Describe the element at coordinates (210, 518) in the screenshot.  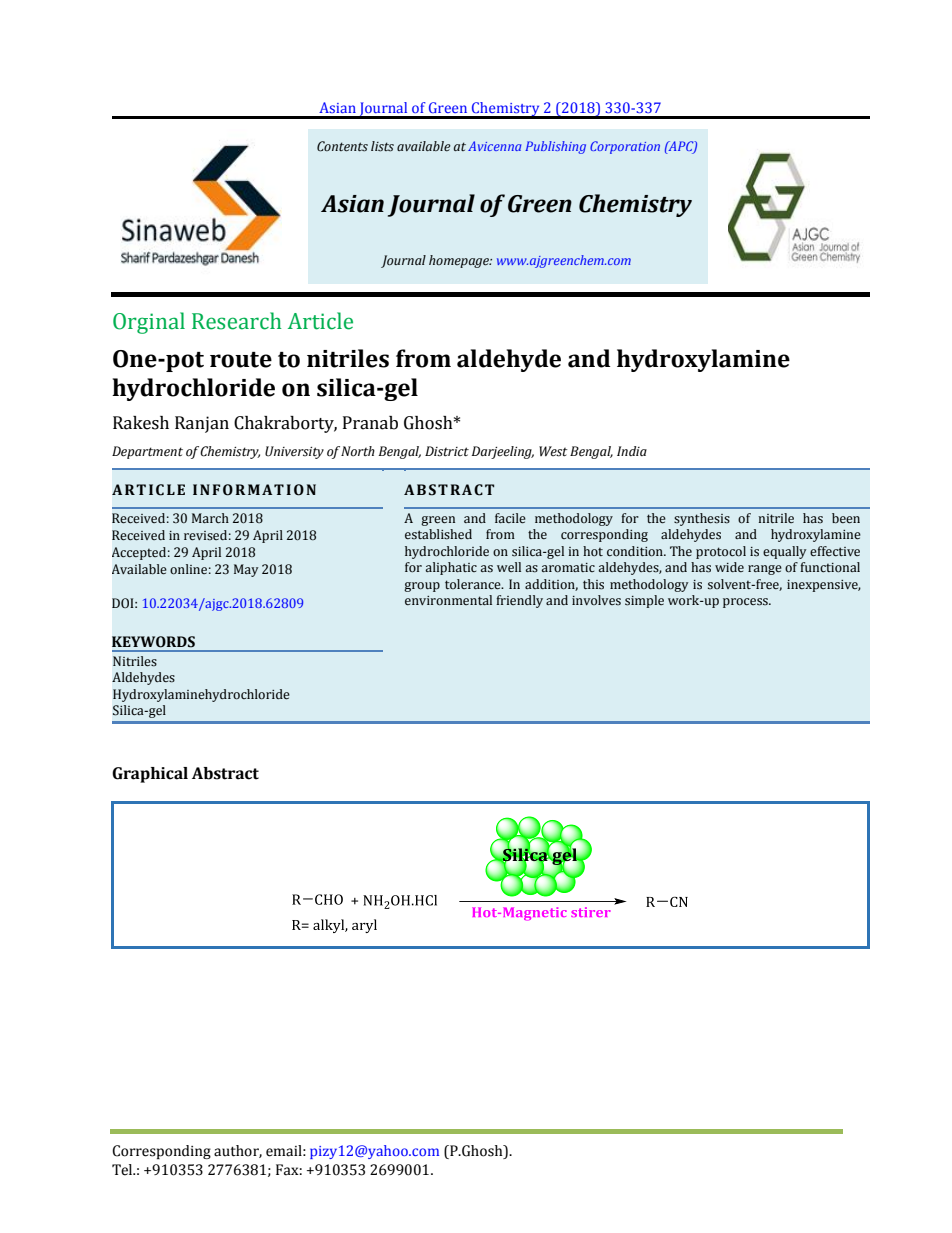
I see `March` at that location.
